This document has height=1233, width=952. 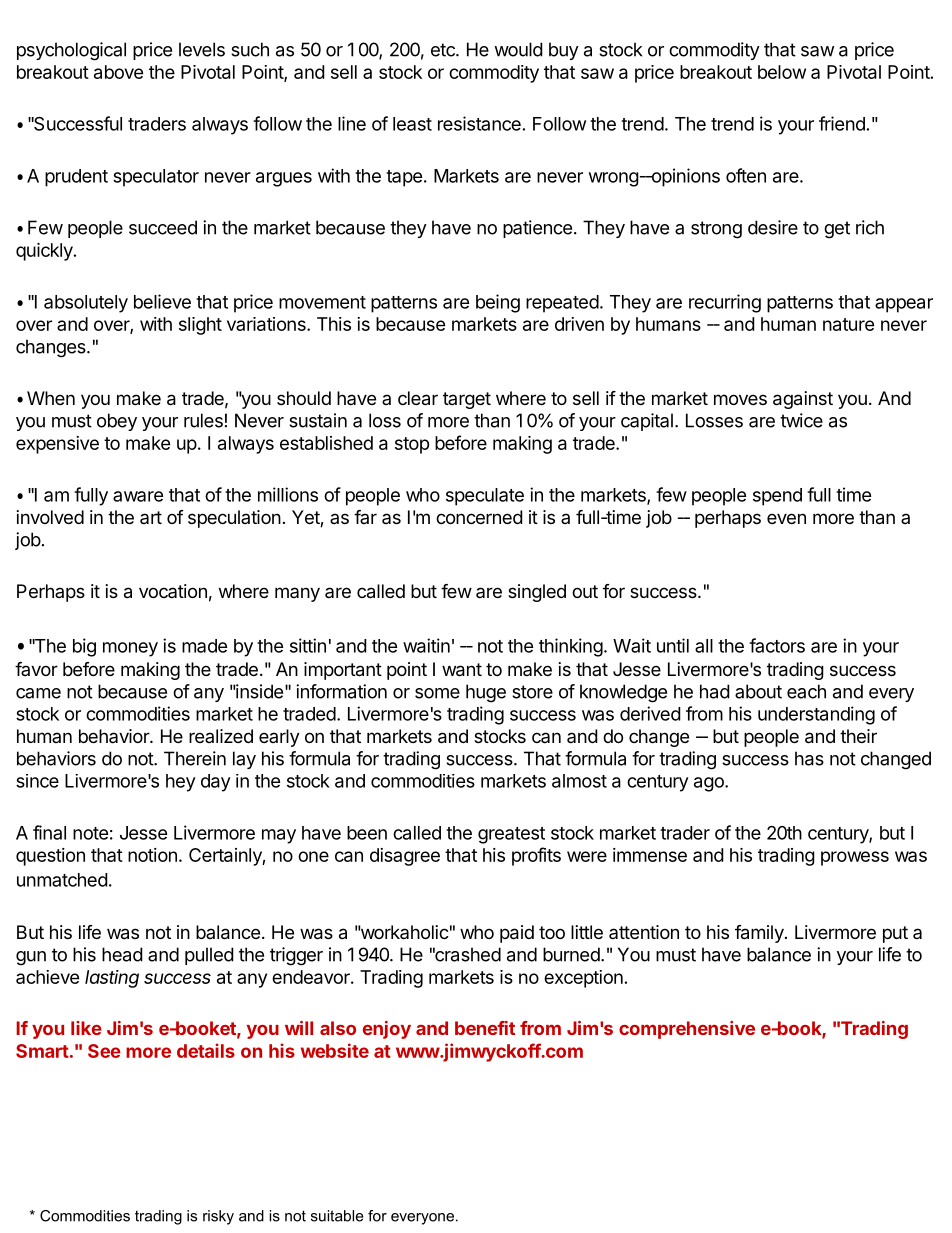 What do you see at coordinates (86, 1028) in the document?
I see `like` at bounding box center [86, 1028].
